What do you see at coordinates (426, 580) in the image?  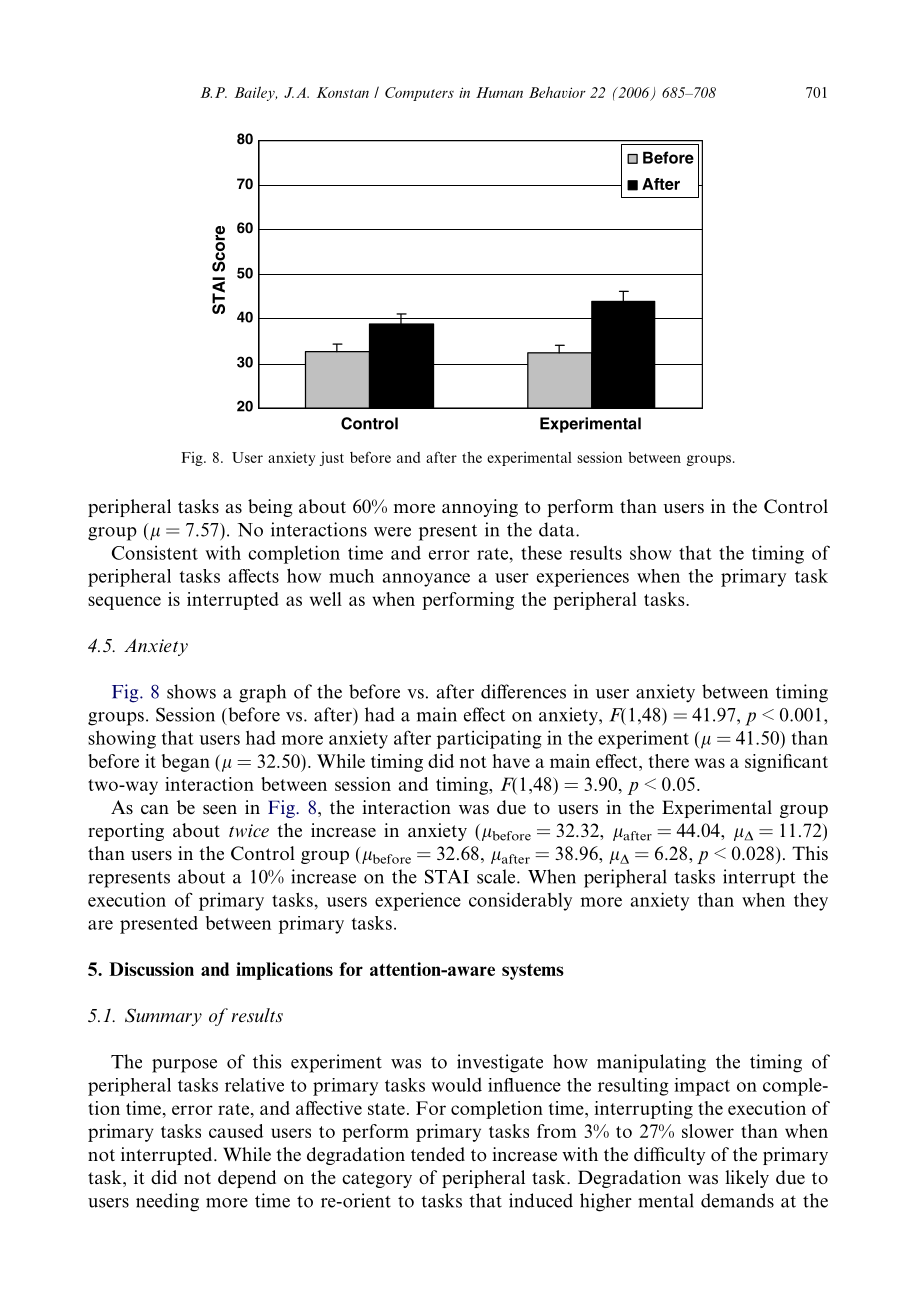 I see `annoyance` at bounding box center [426, 580].
